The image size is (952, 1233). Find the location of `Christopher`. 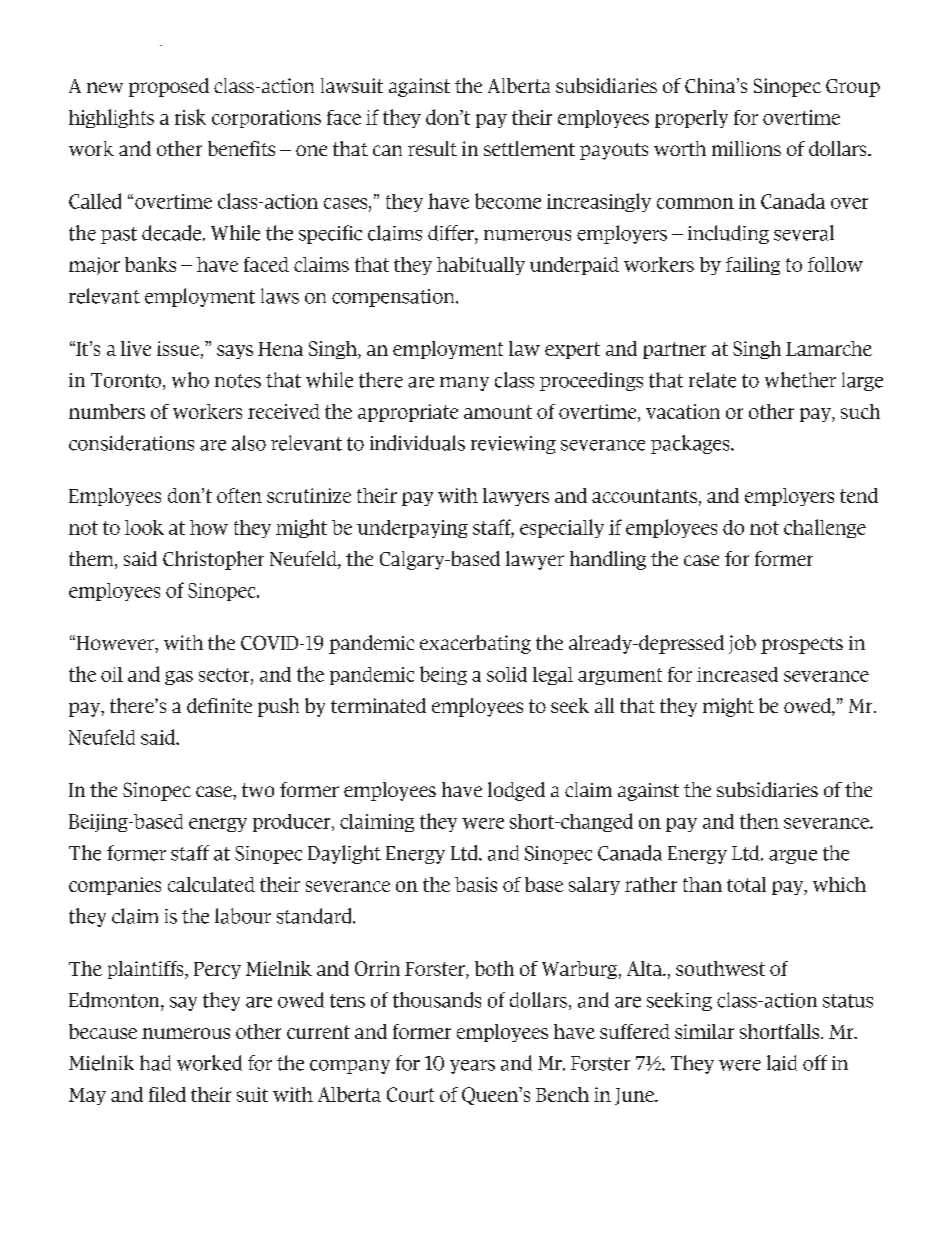

Christopher is located at coordinates (213, 560).
